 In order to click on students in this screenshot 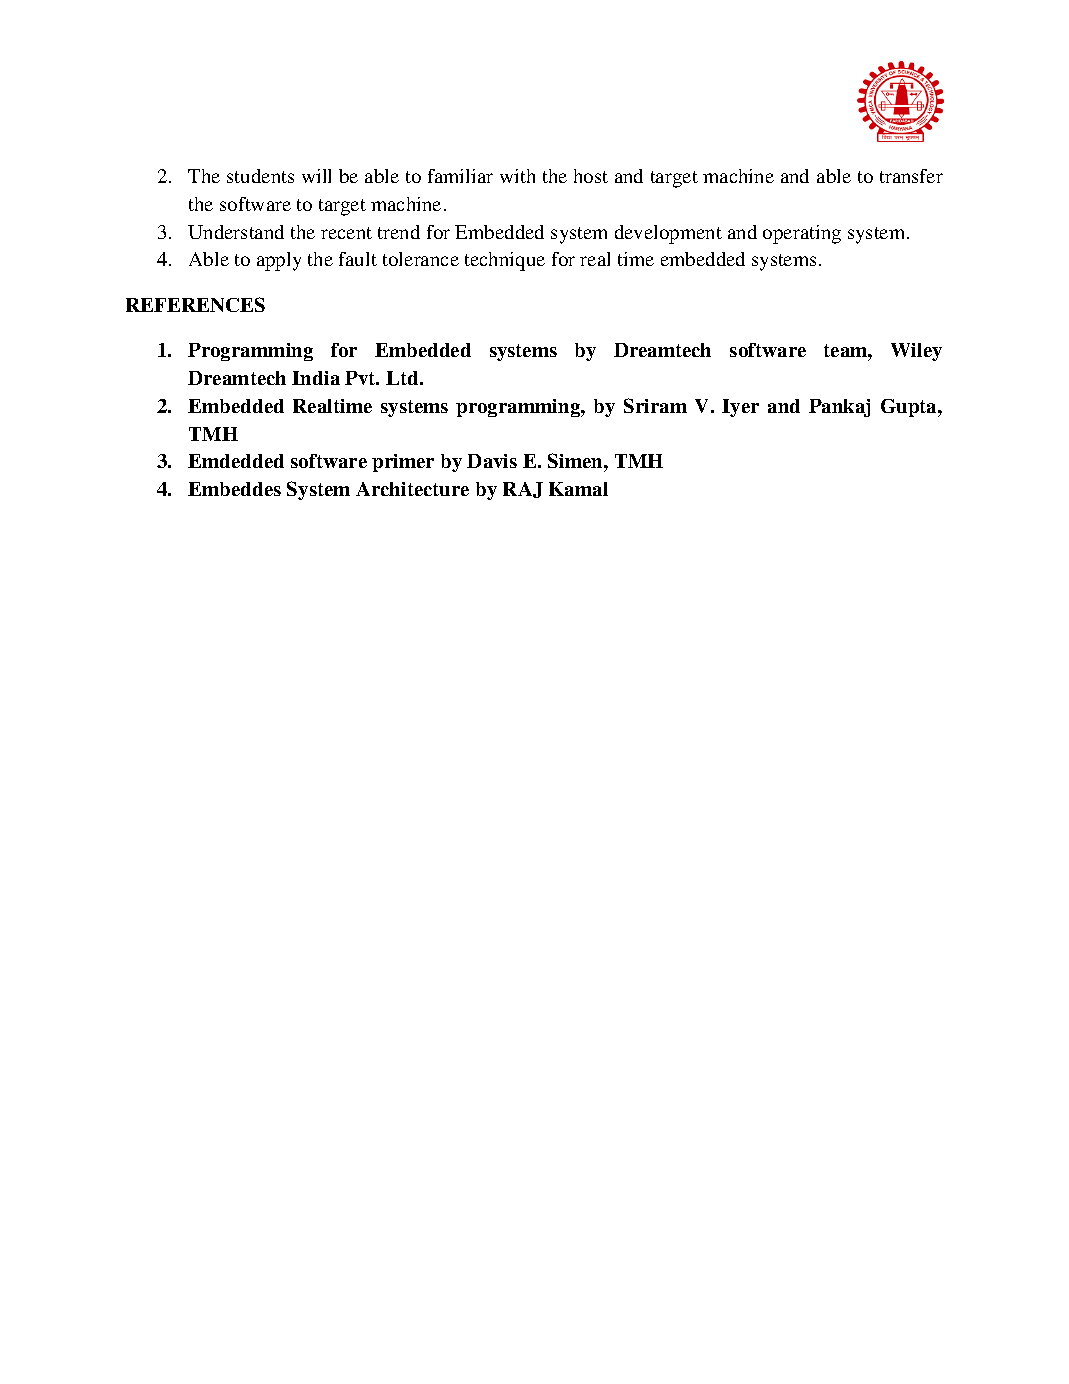, I will do `click(260, 176)`.
